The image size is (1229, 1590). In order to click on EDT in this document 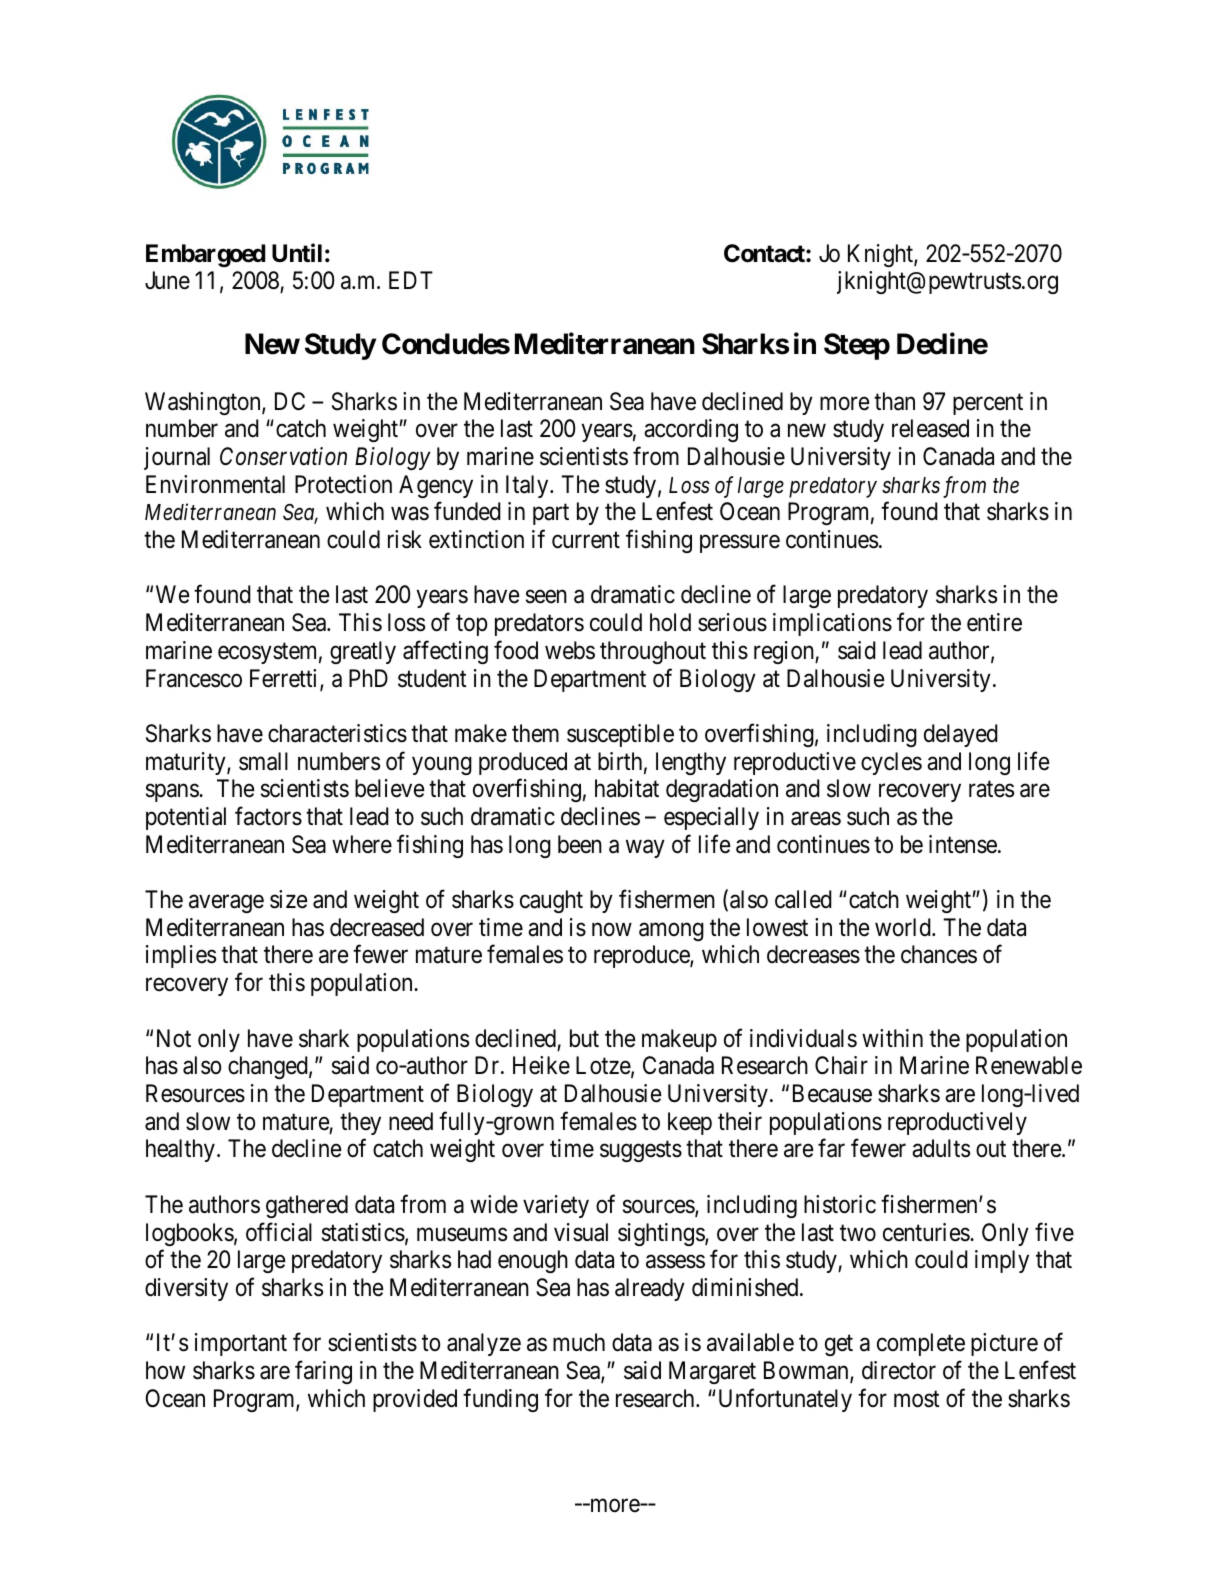, I will do `click(411, 280)`.
